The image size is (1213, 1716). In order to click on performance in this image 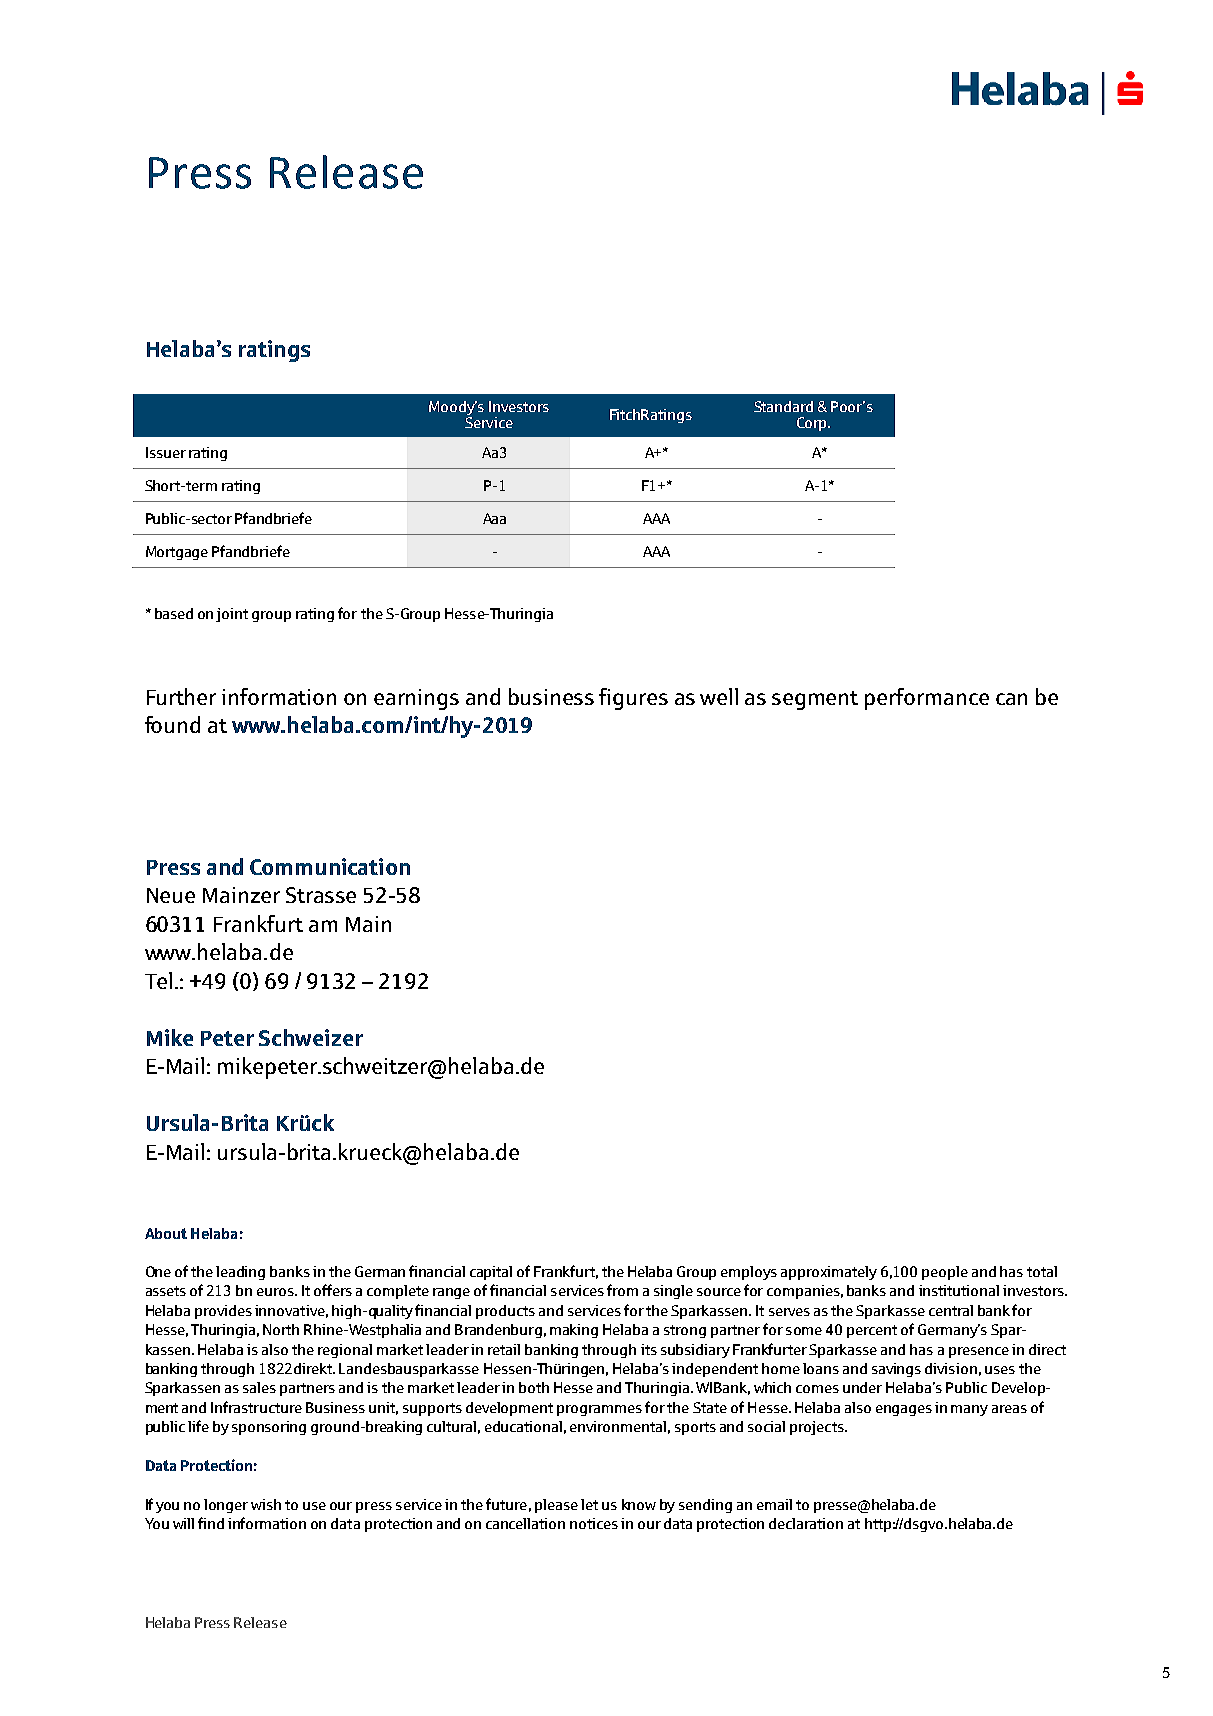, I will do `click(927, 699)`.
